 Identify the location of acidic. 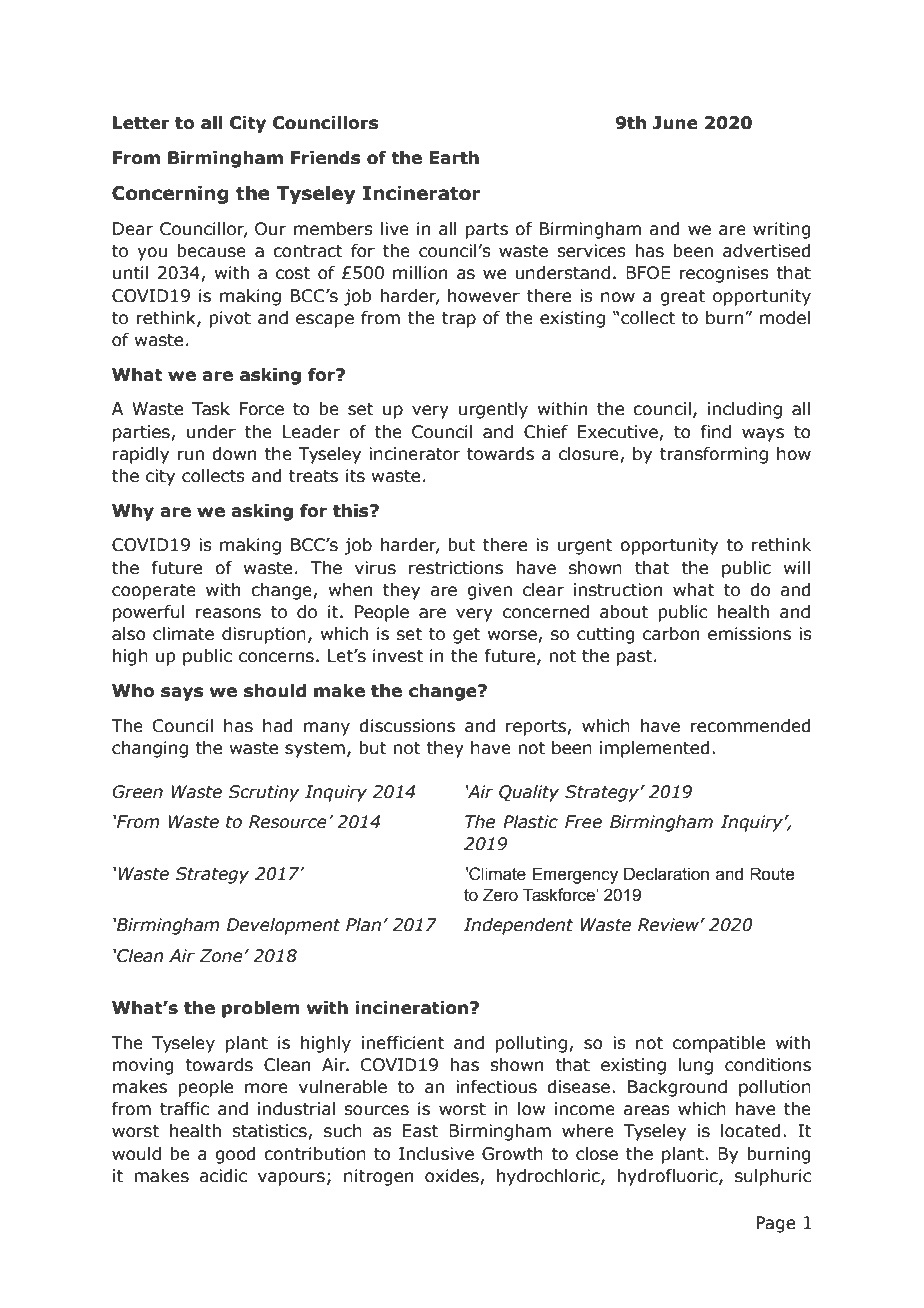
(223, 1176).
